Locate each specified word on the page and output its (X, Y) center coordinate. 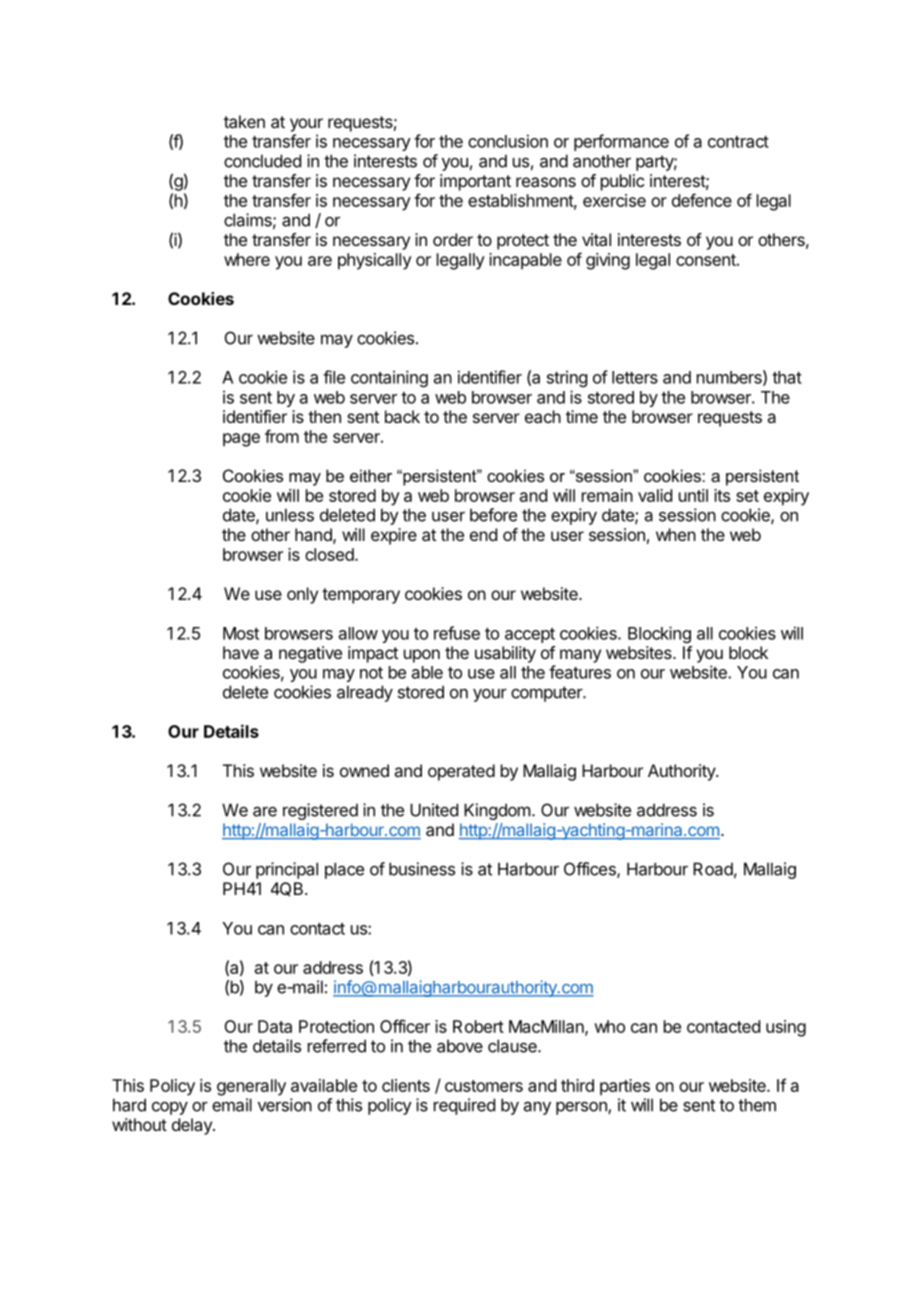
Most (241, 633)
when (676, 534)
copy (170, 1108)
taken (244, 121)
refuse (457, 633)
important (475, 182)
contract (738, 142)
